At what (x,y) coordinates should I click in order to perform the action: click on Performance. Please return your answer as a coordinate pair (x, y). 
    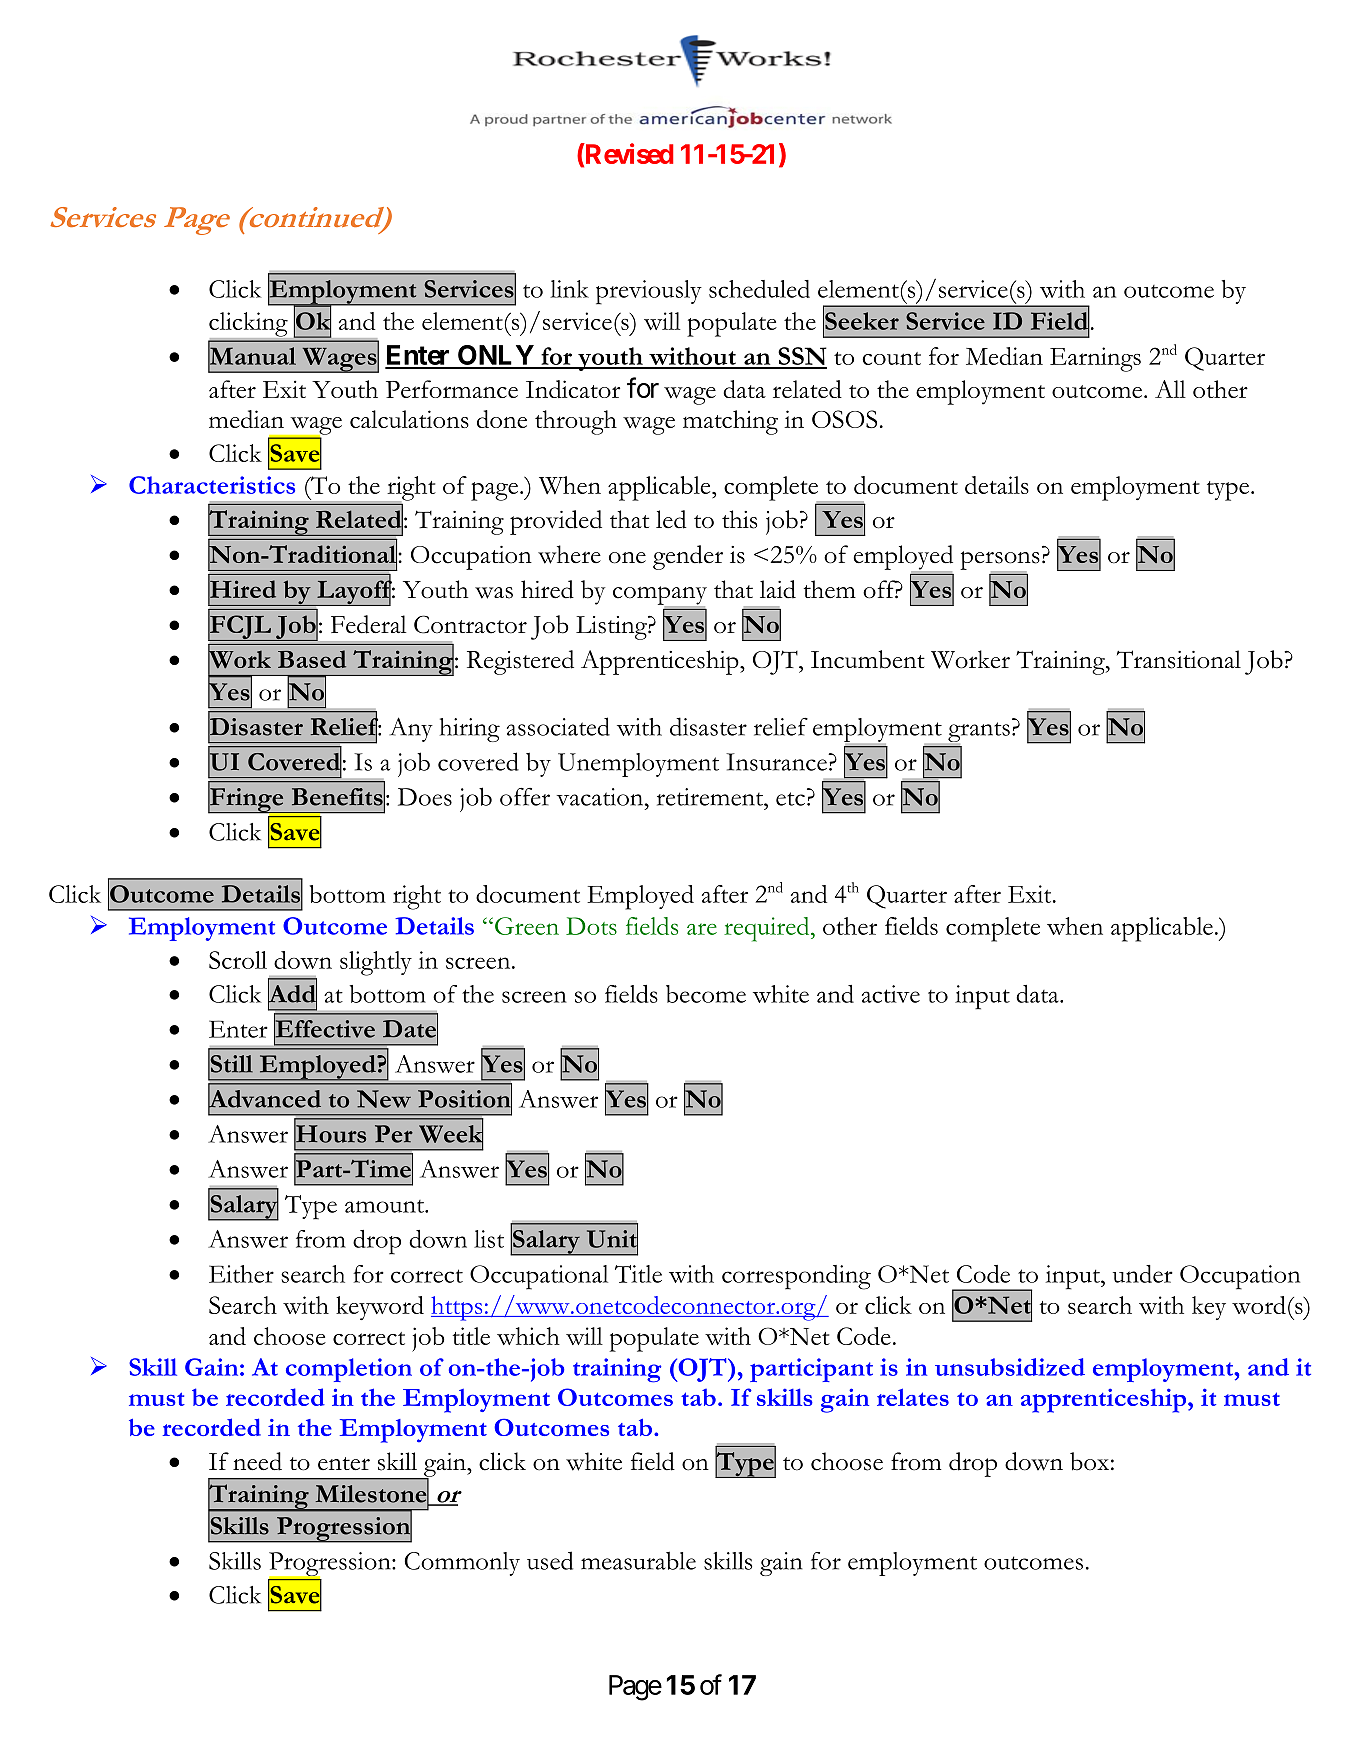
    Looking at the image, I should click on (452, 389).
